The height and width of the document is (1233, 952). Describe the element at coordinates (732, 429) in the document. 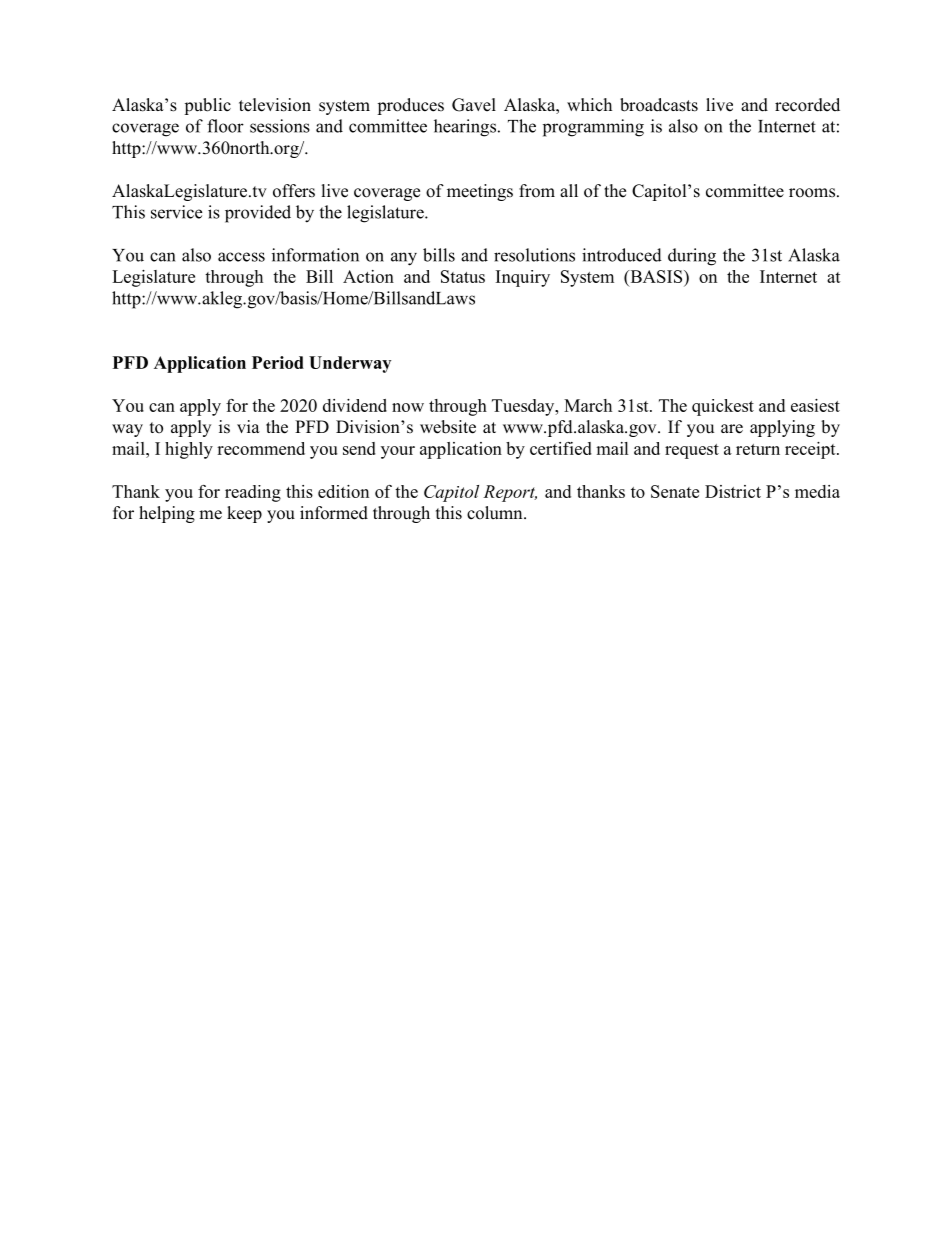

I see `are` at that location.
